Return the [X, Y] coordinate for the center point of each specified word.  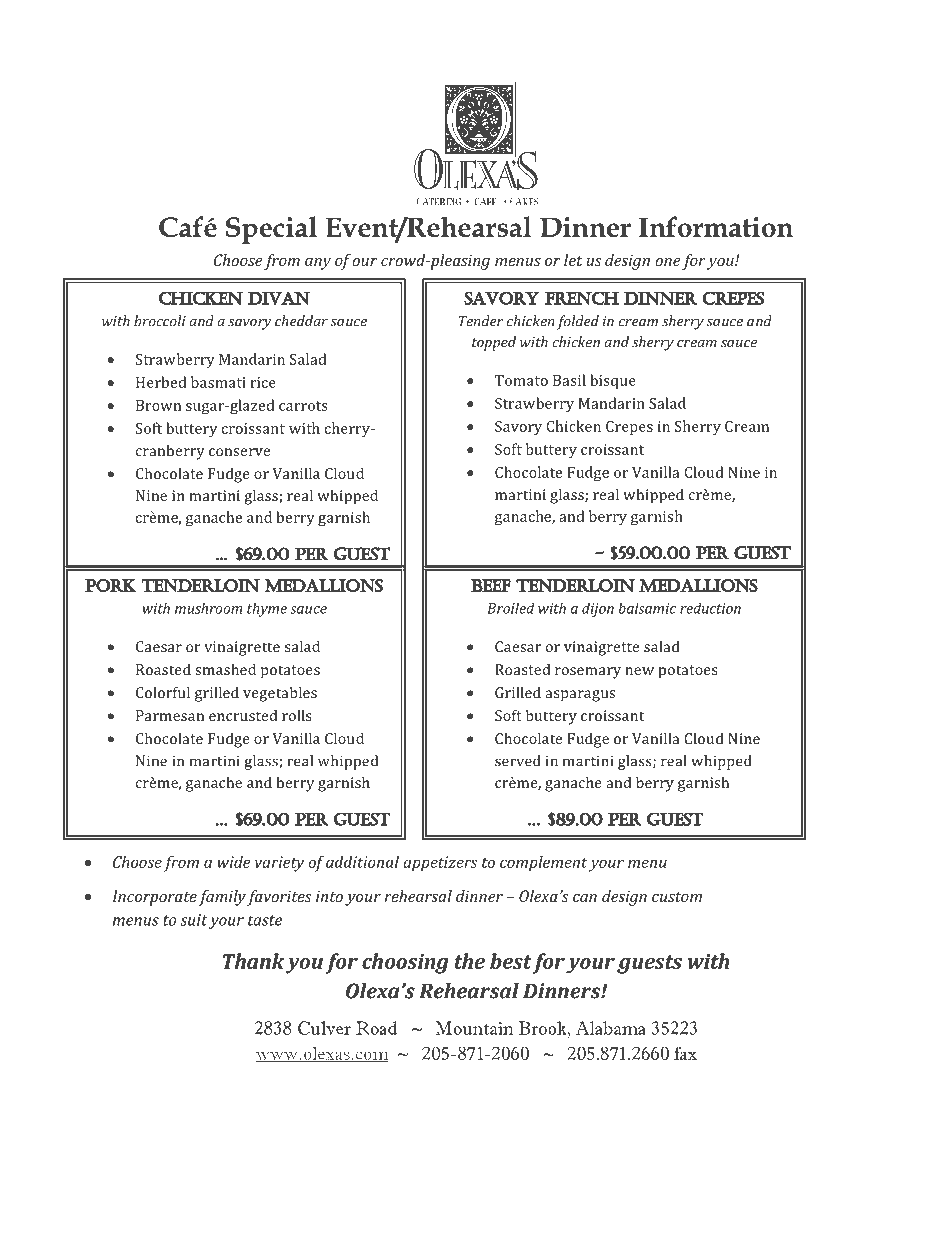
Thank [253, 961]
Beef [491, 585]
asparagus [580, 696]
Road [376, 1028]
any [318, 264]
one [668, 262]
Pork [111, 585]
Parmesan [170, 715]
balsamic [647, 608]
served [518, 761]
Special [271, 230]
